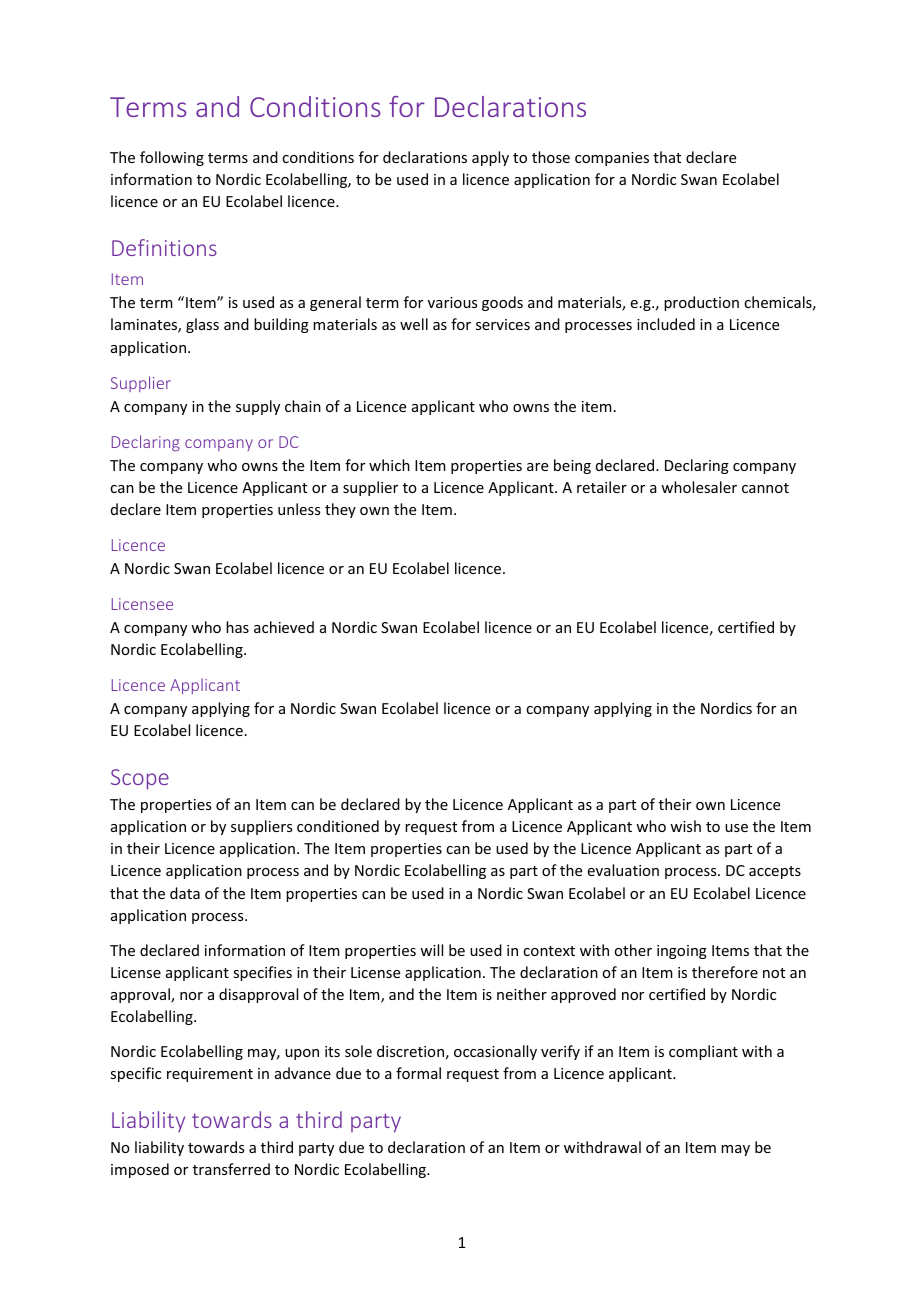 The image size is (924, 1308). Describe the element at coordinates (699, 487) in the screenshot. I see `wholesaler` at that location.
